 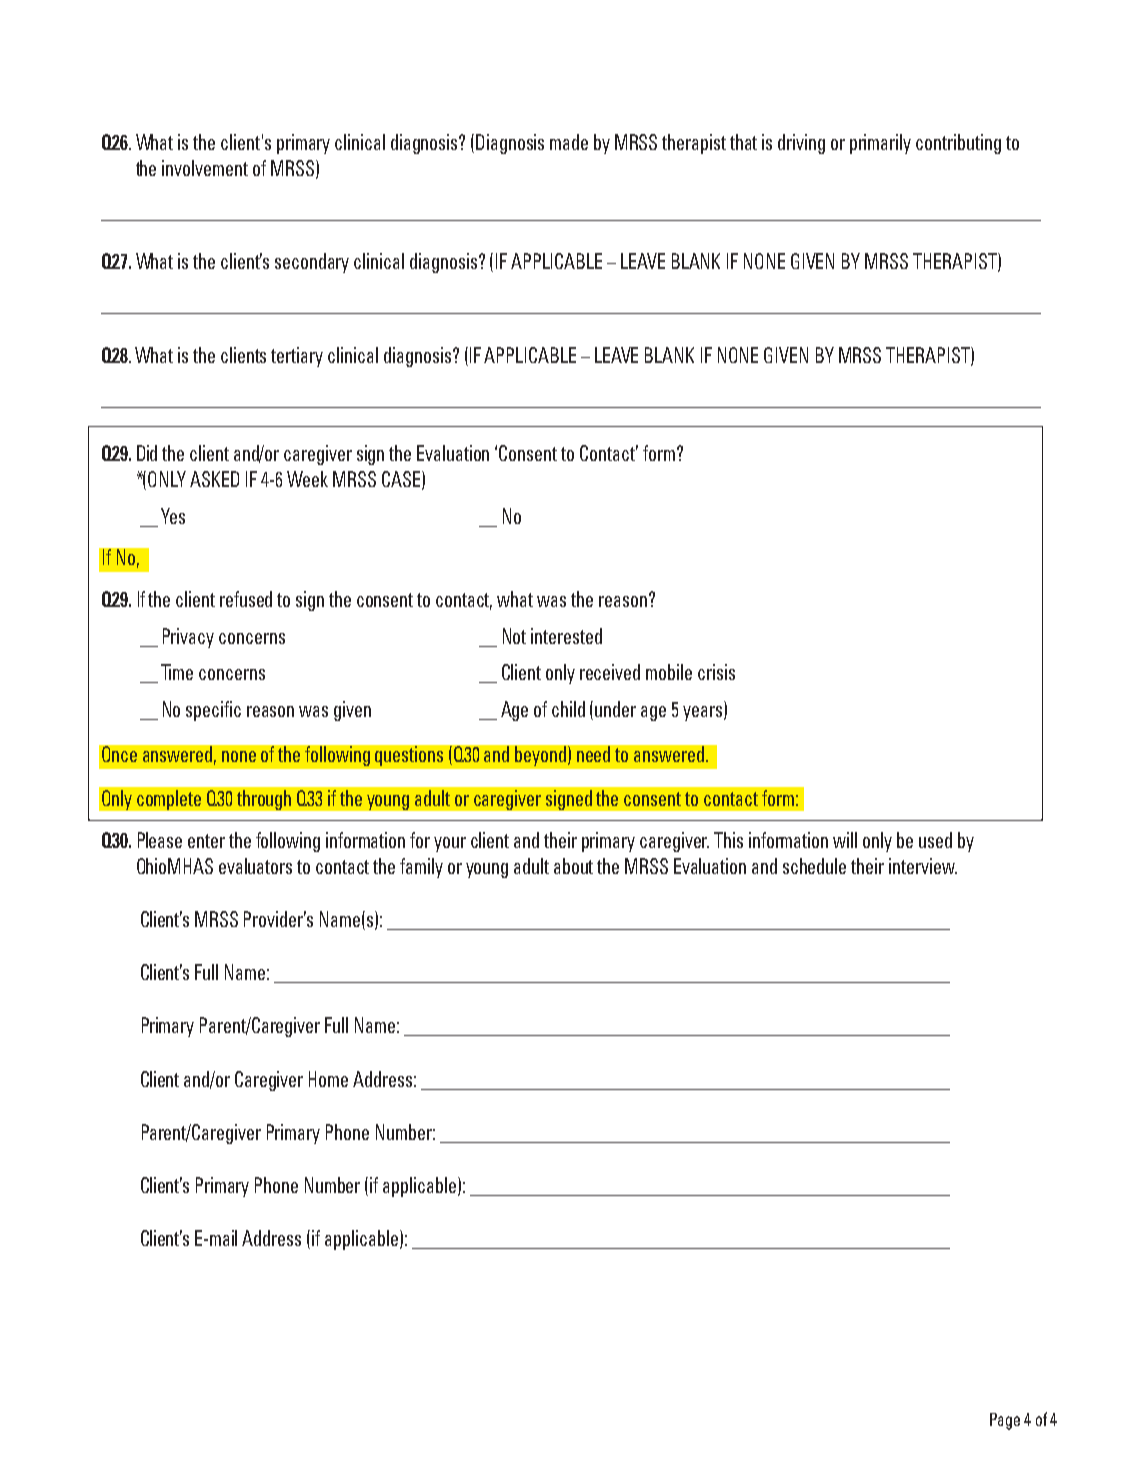 What do you see at coordinates (569, 142) in the screenshot?
I see `made` at bounding box center [569, 142].
